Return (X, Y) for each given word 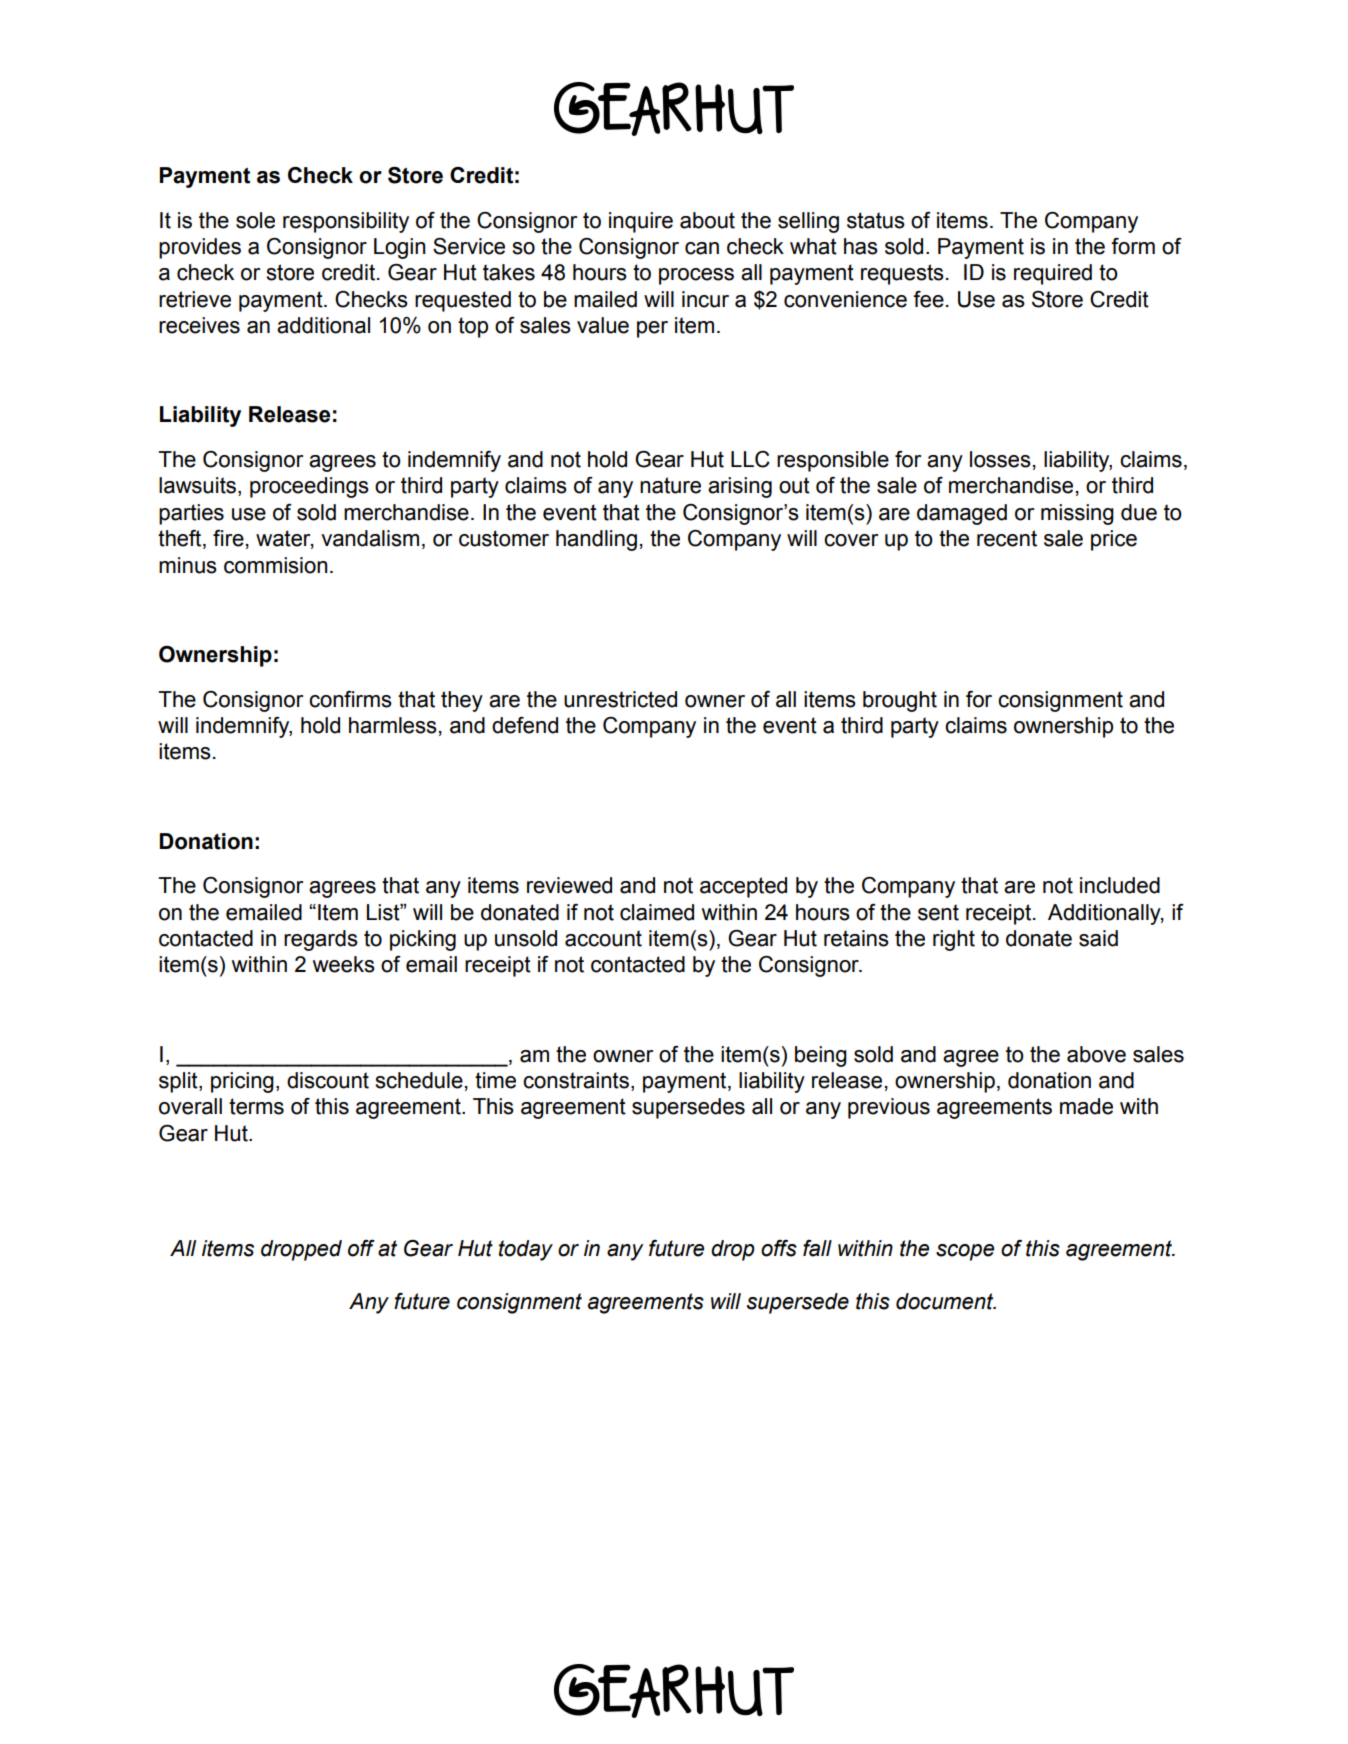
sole (255, 220)
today (526, 1250)
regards (321, 940)
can (702, 248)
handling (596, 540)
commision (275, 565)
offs (779, 1248)
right (954, 940)
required (1053, 274)
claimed (657, 912)
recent (1007, 538)
